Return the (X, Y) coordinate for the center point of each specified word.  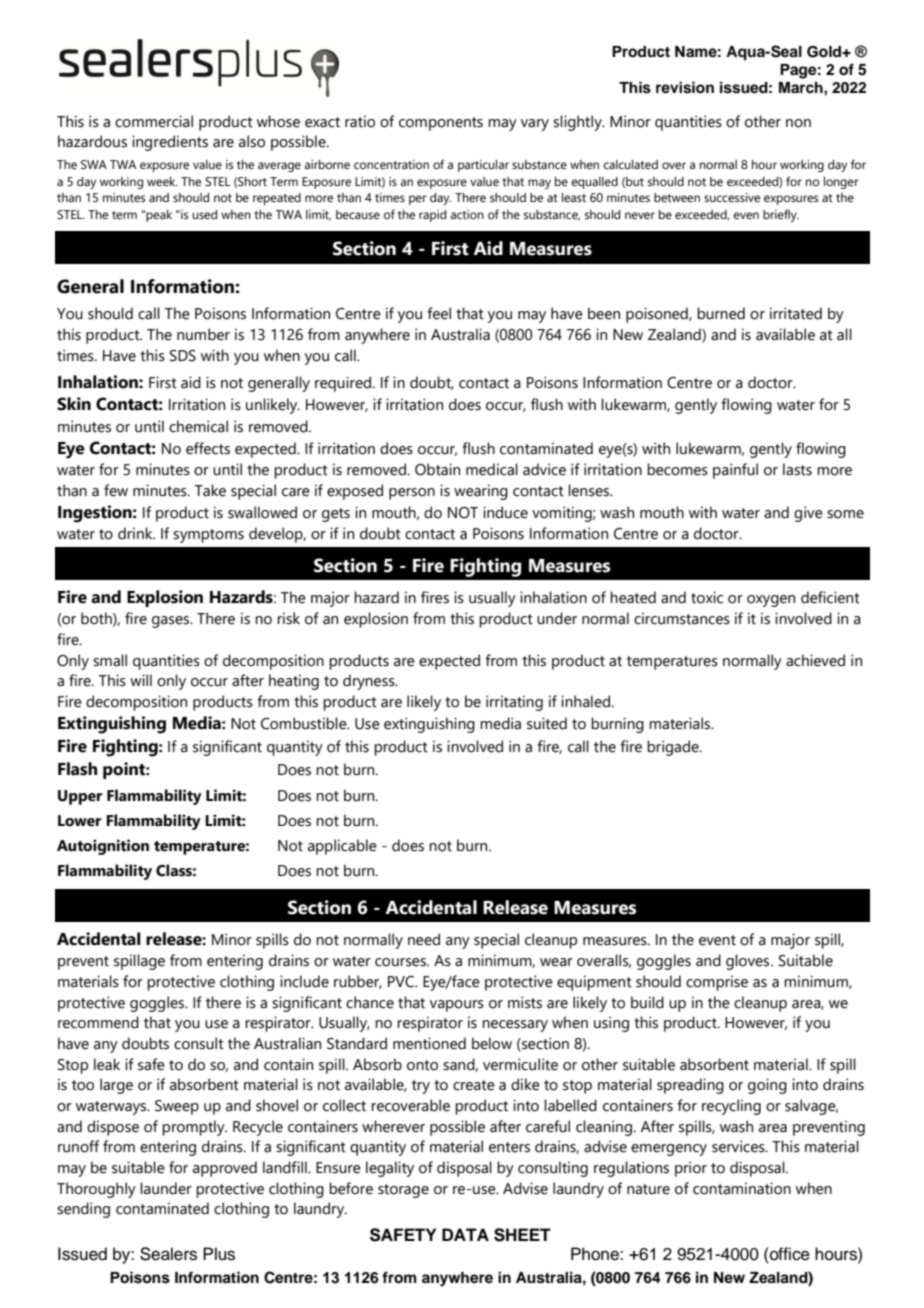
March (802, 87)
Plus (219, 1254)
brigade (674, 748)
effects (208, 448)
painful (735, 471)
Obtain (437, 469)
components (441, 124)
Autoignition (103, 847)
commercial (154, 121)
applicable (342, 847)
